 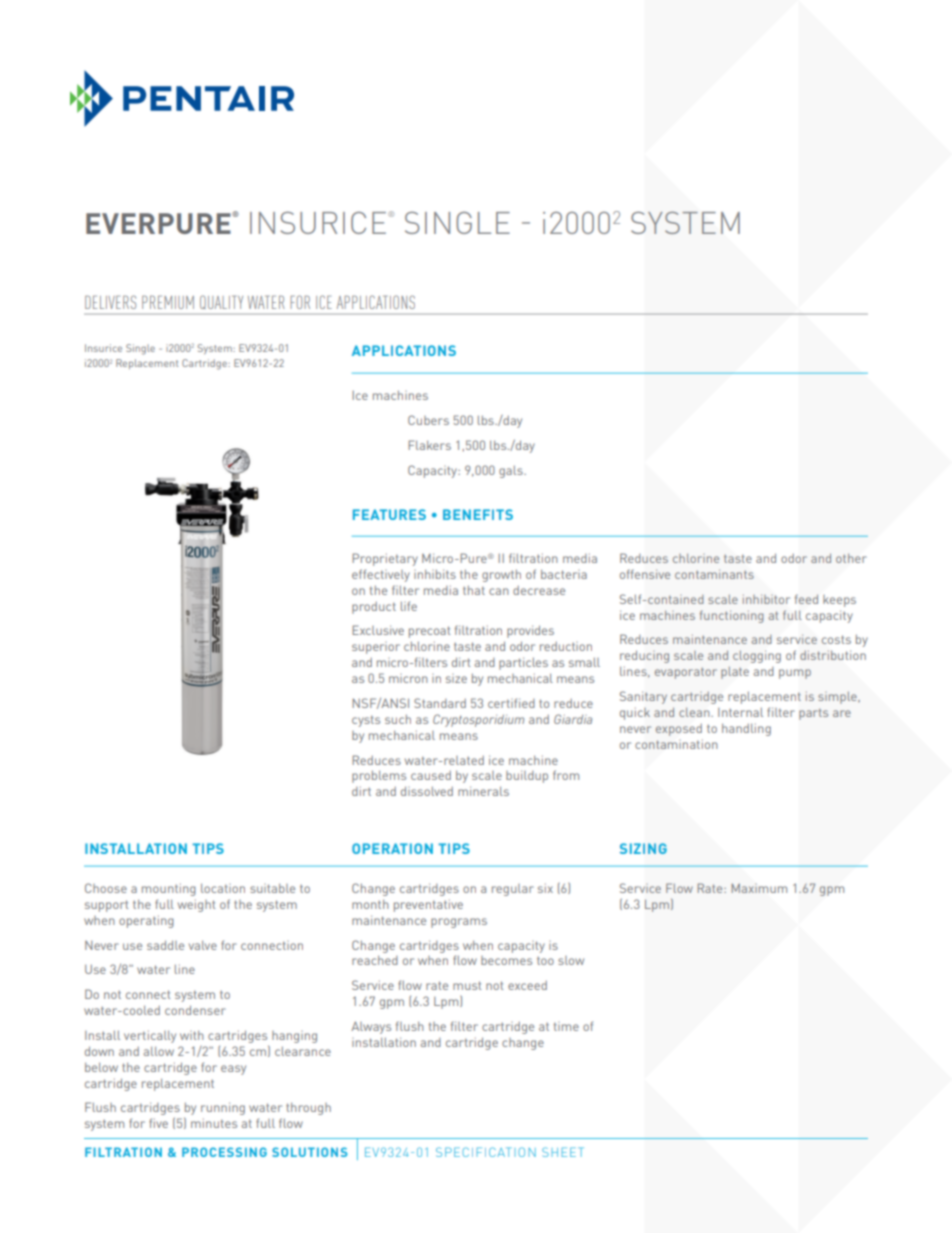 I want to click on SPECIFICATION, so click(x=486, y=1152).
